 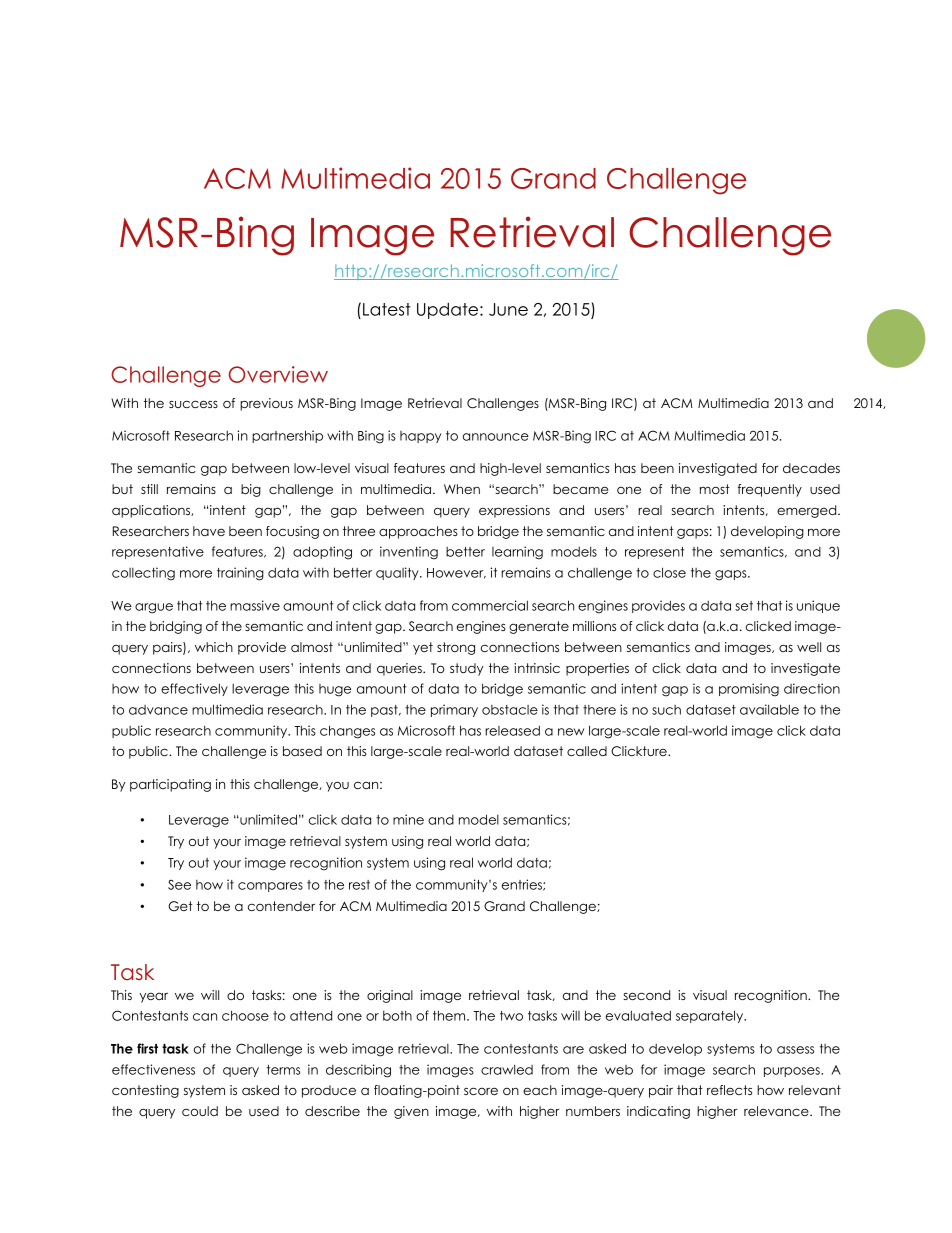 I want to click on June, so click(x=508, y=309).
